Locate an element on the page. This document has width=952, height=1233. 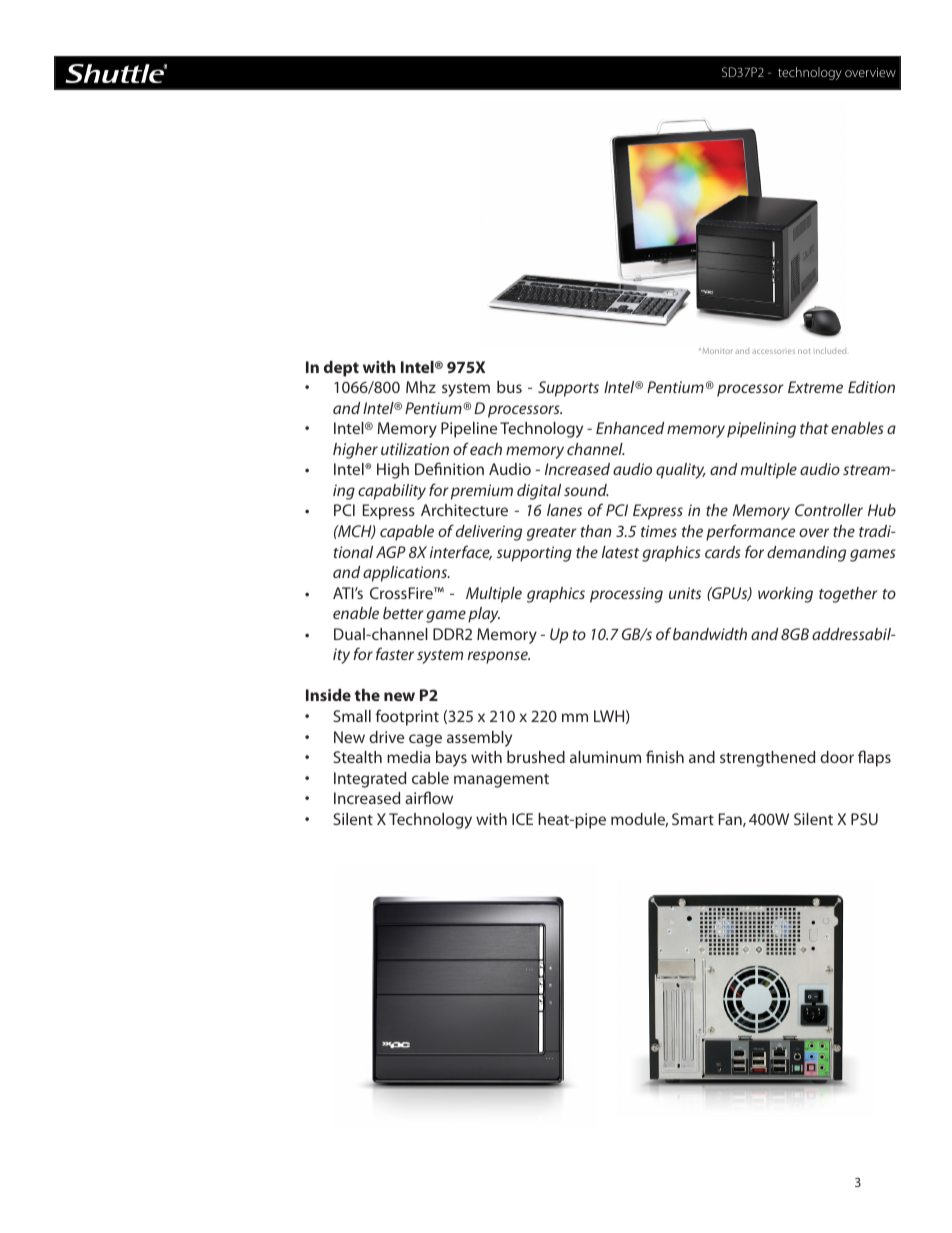
airflow is located at coordinates (429, 797).
